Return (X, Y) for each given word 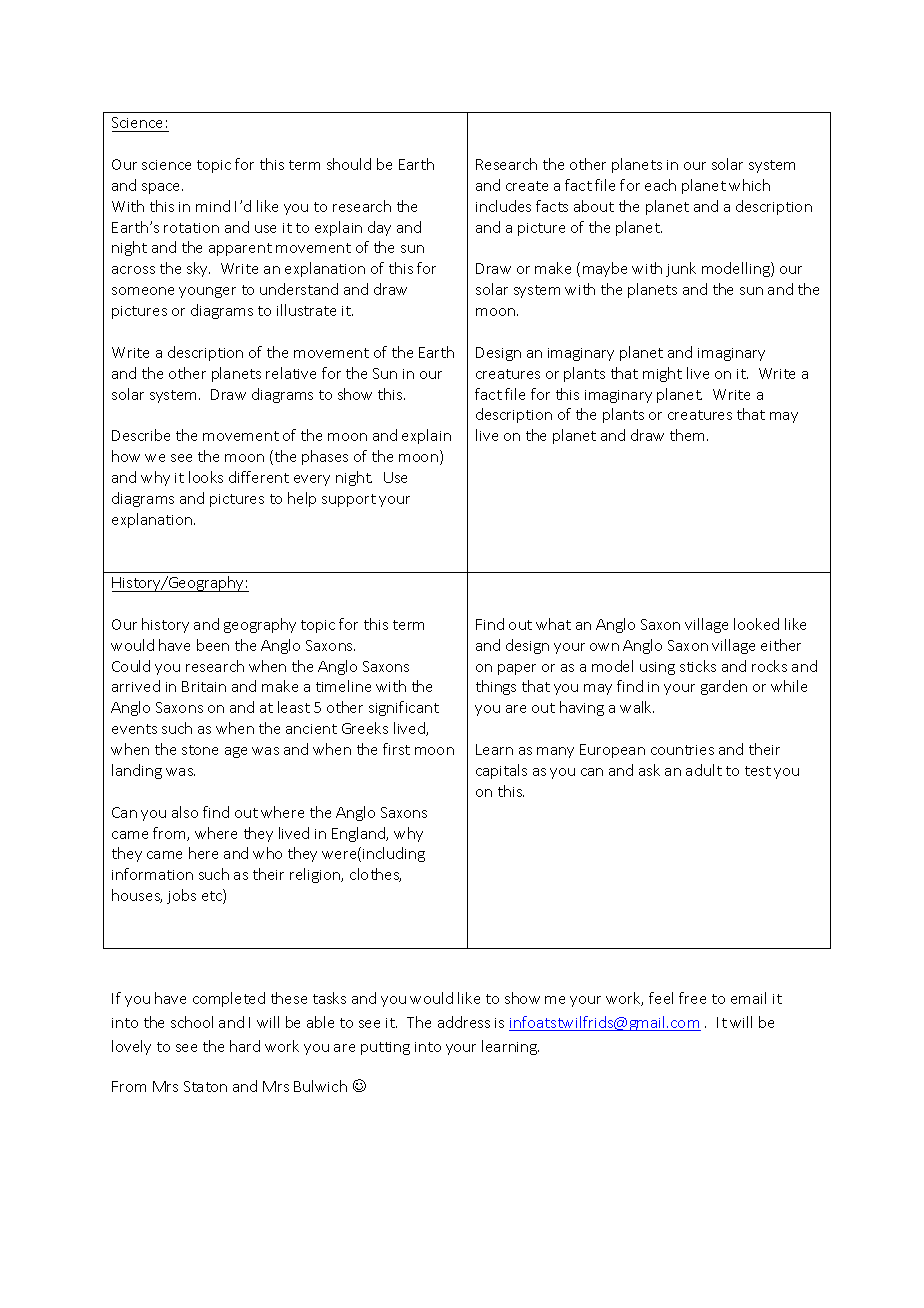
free (692, 998)
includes (503, 206)
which (749, 185)
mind (213, 206)
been (213, 645)
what (553, 624)
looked (756, 624)
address (464, 1022)
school (192, 1022)
